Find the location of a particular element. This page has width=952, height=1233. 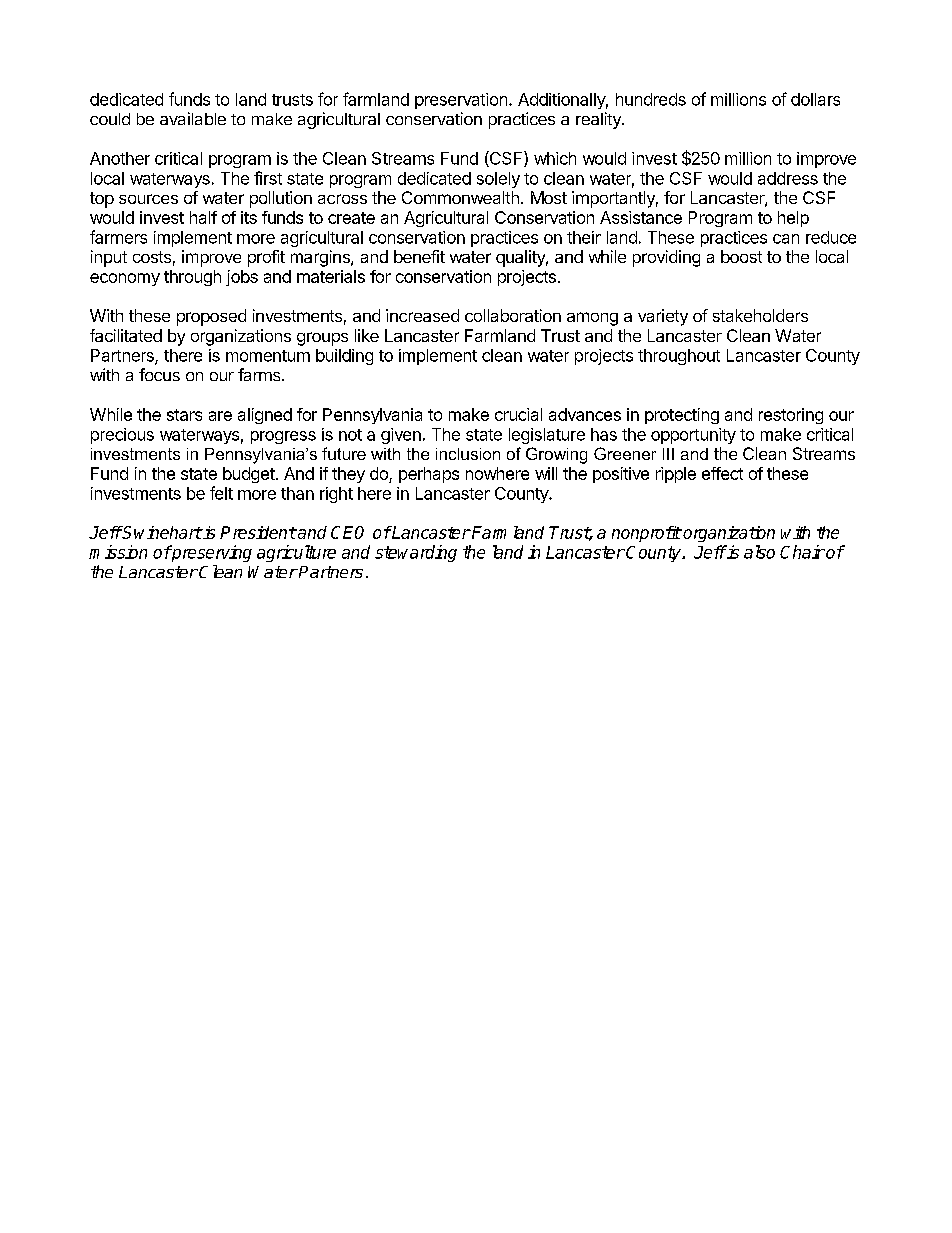

help is located at coordinates (793, 219).
